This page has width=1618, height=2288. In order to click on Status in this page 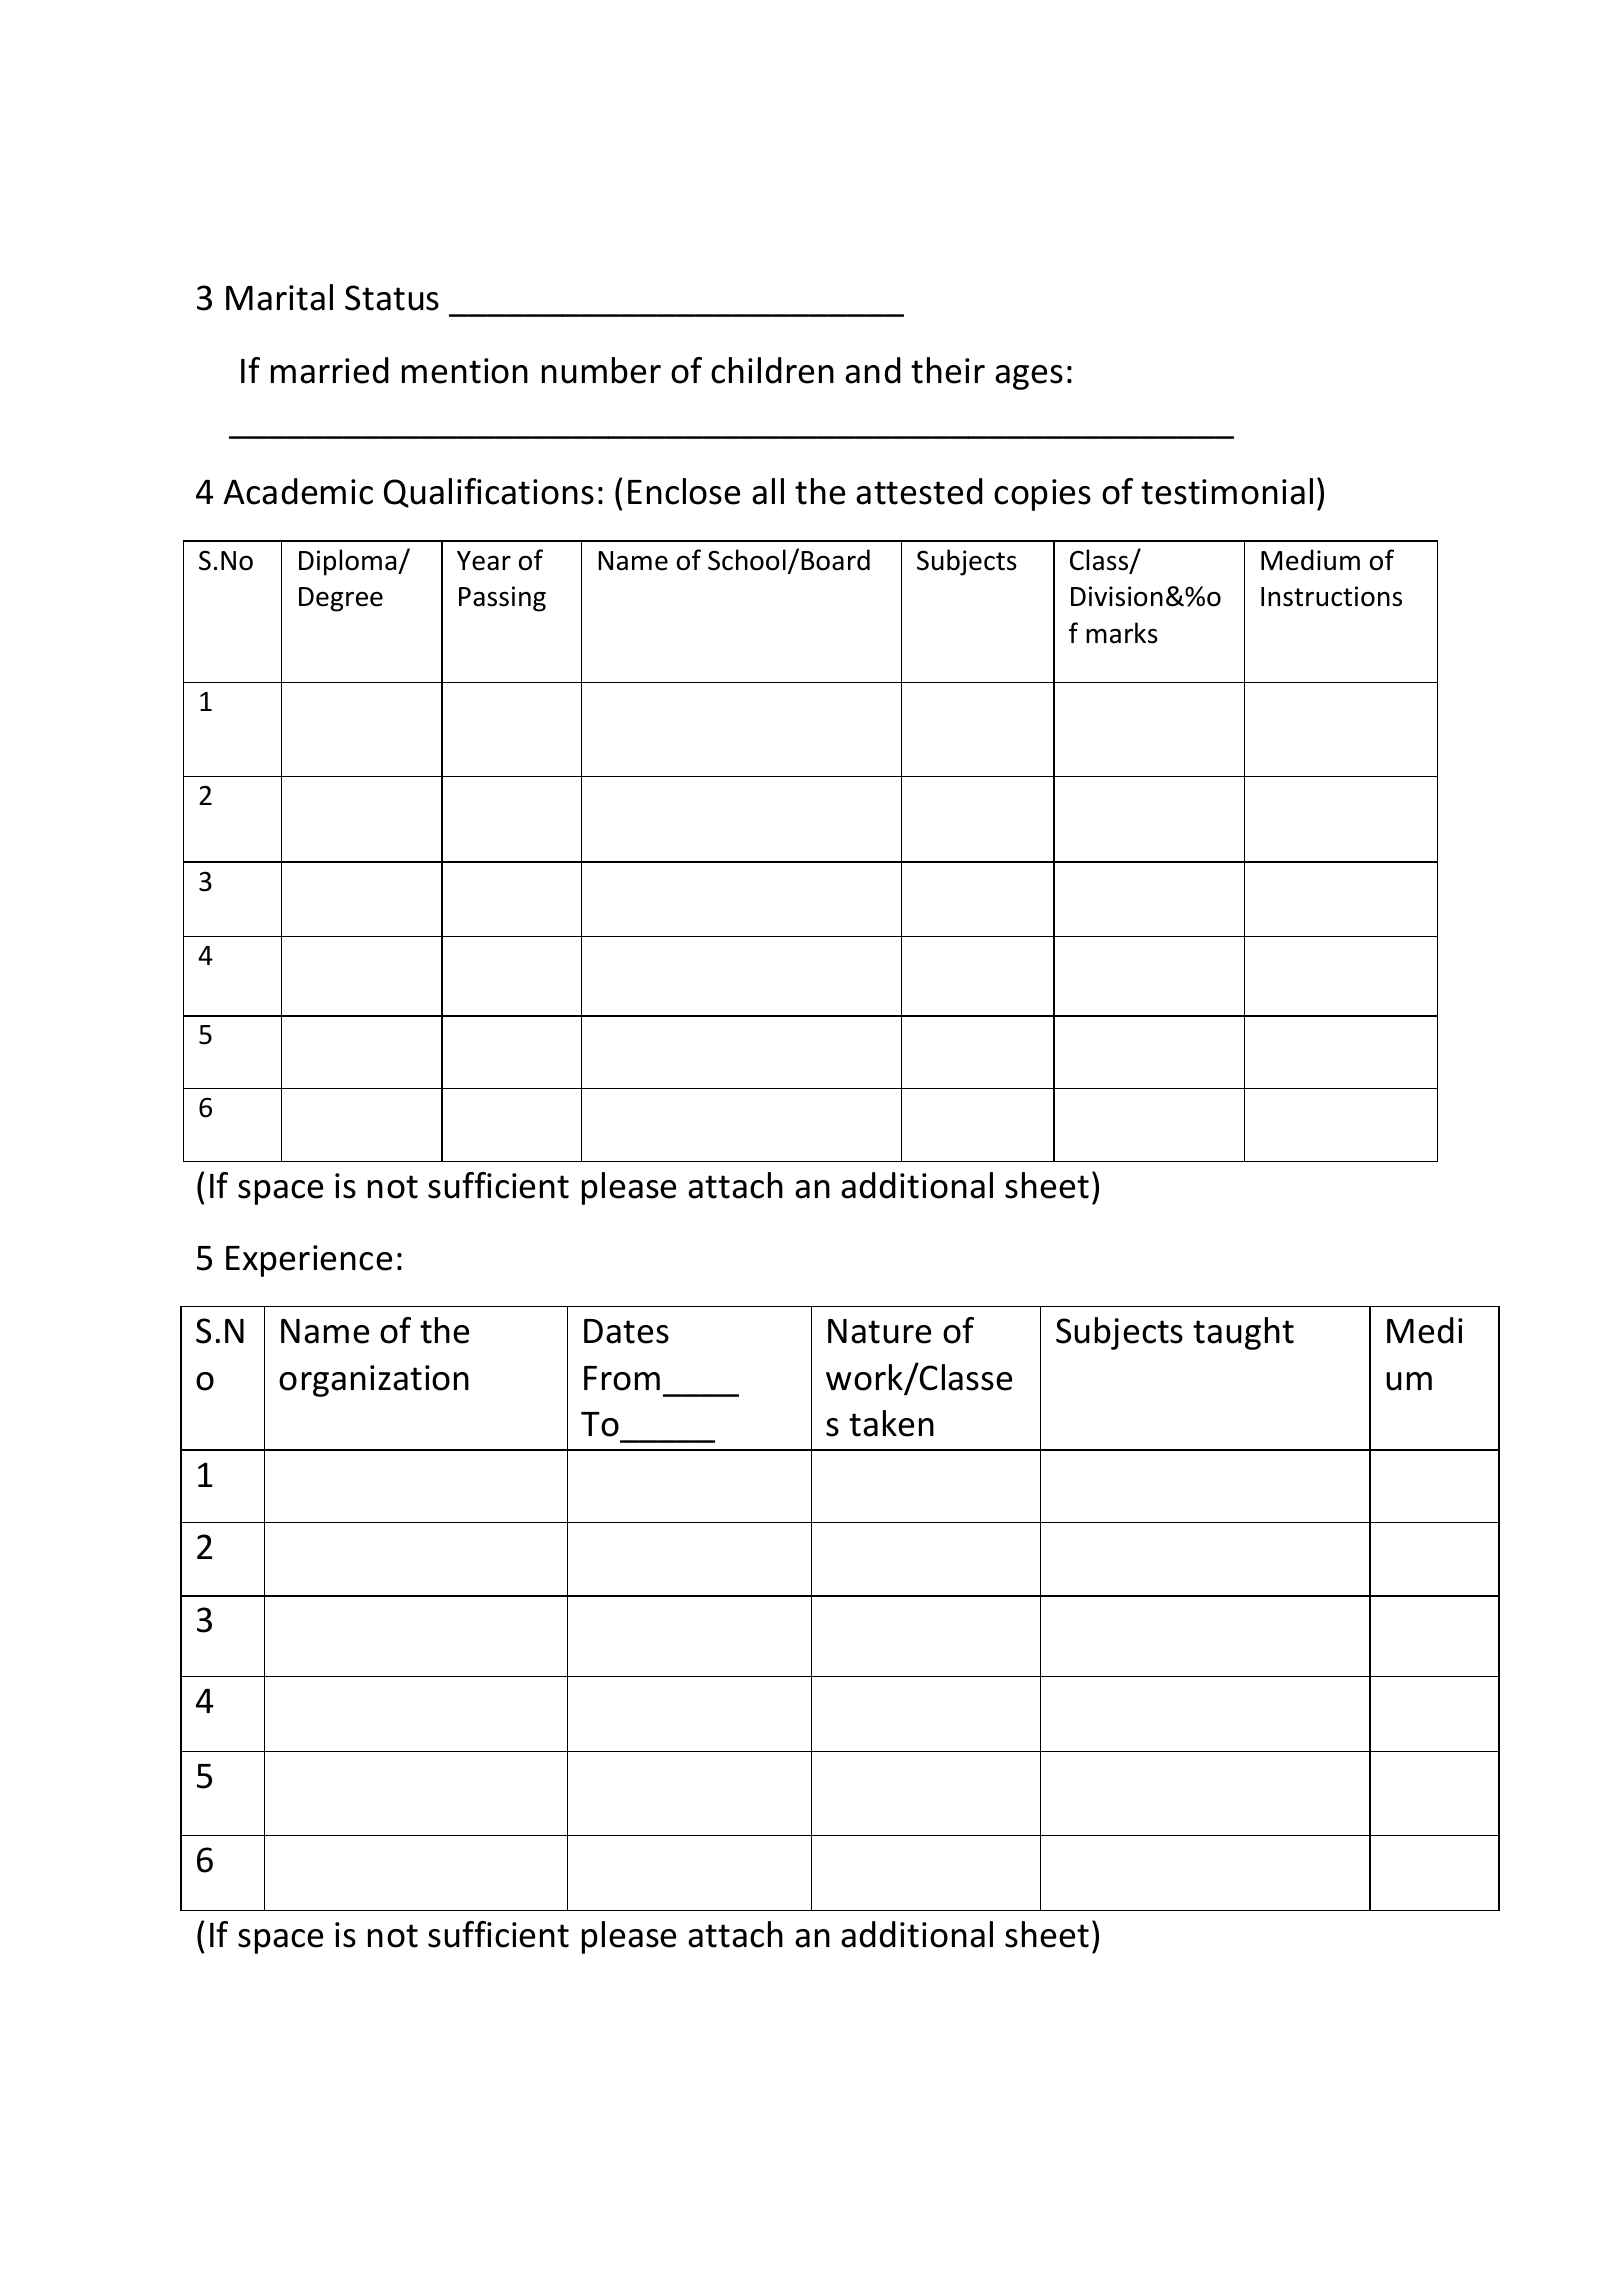, I will do `click(392, 298)`.
